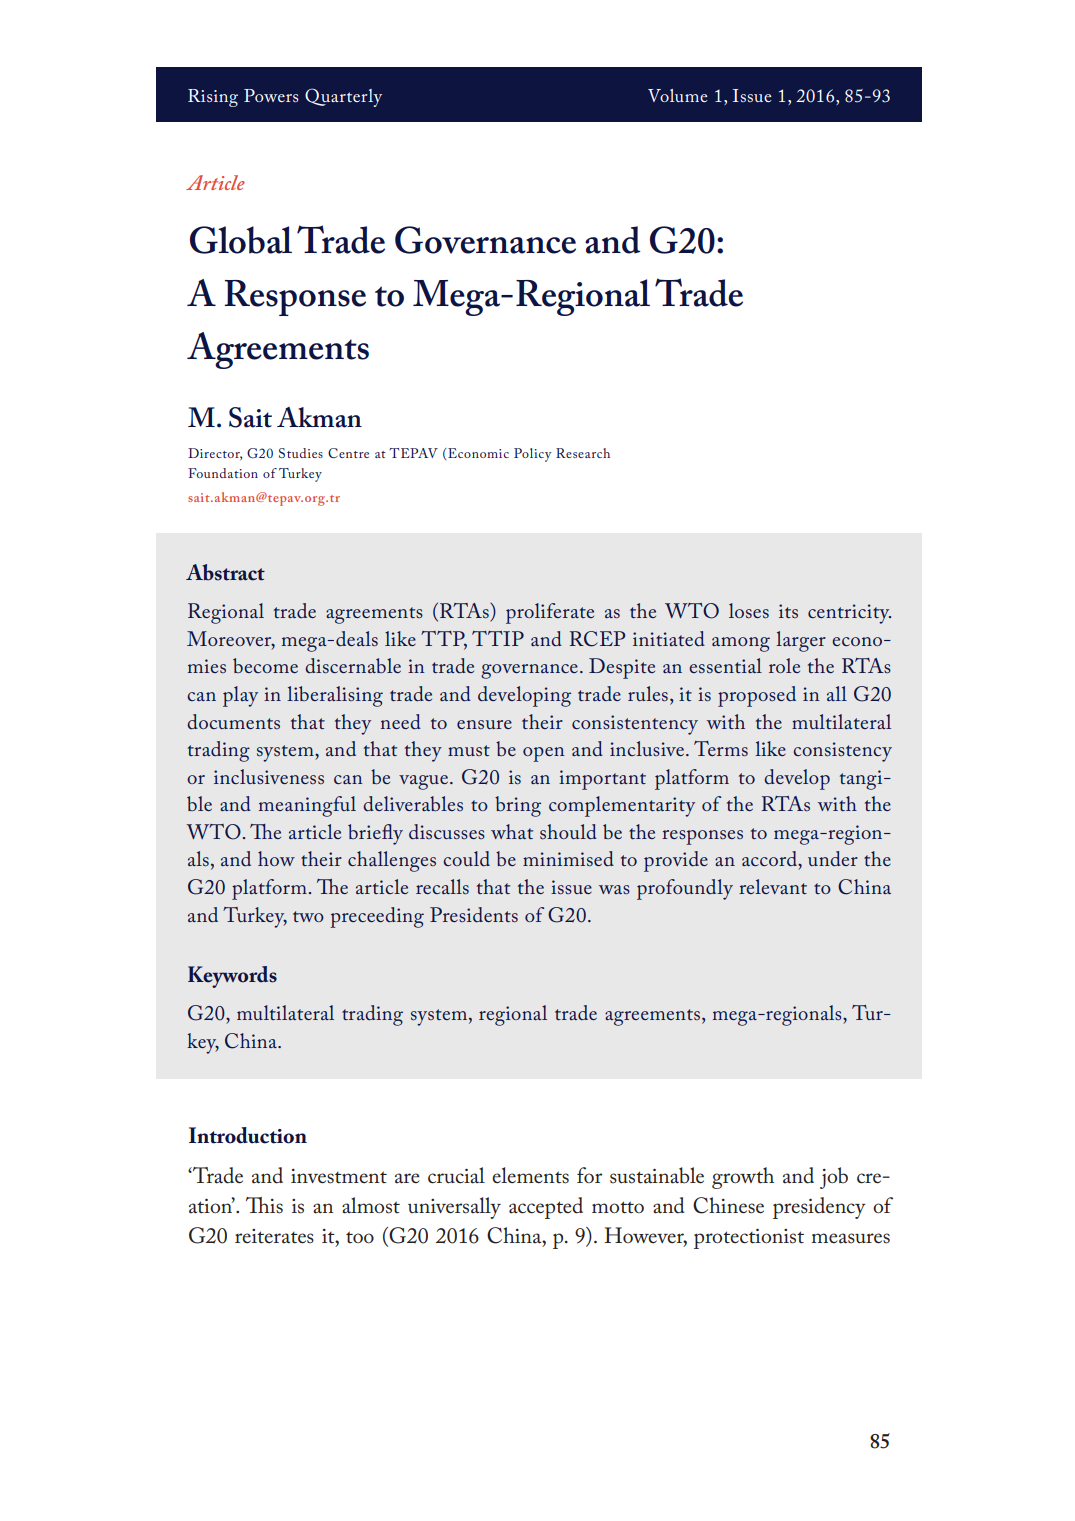  Describe the element at coordinates (788, 611) in the image. I see `its` at that location.
